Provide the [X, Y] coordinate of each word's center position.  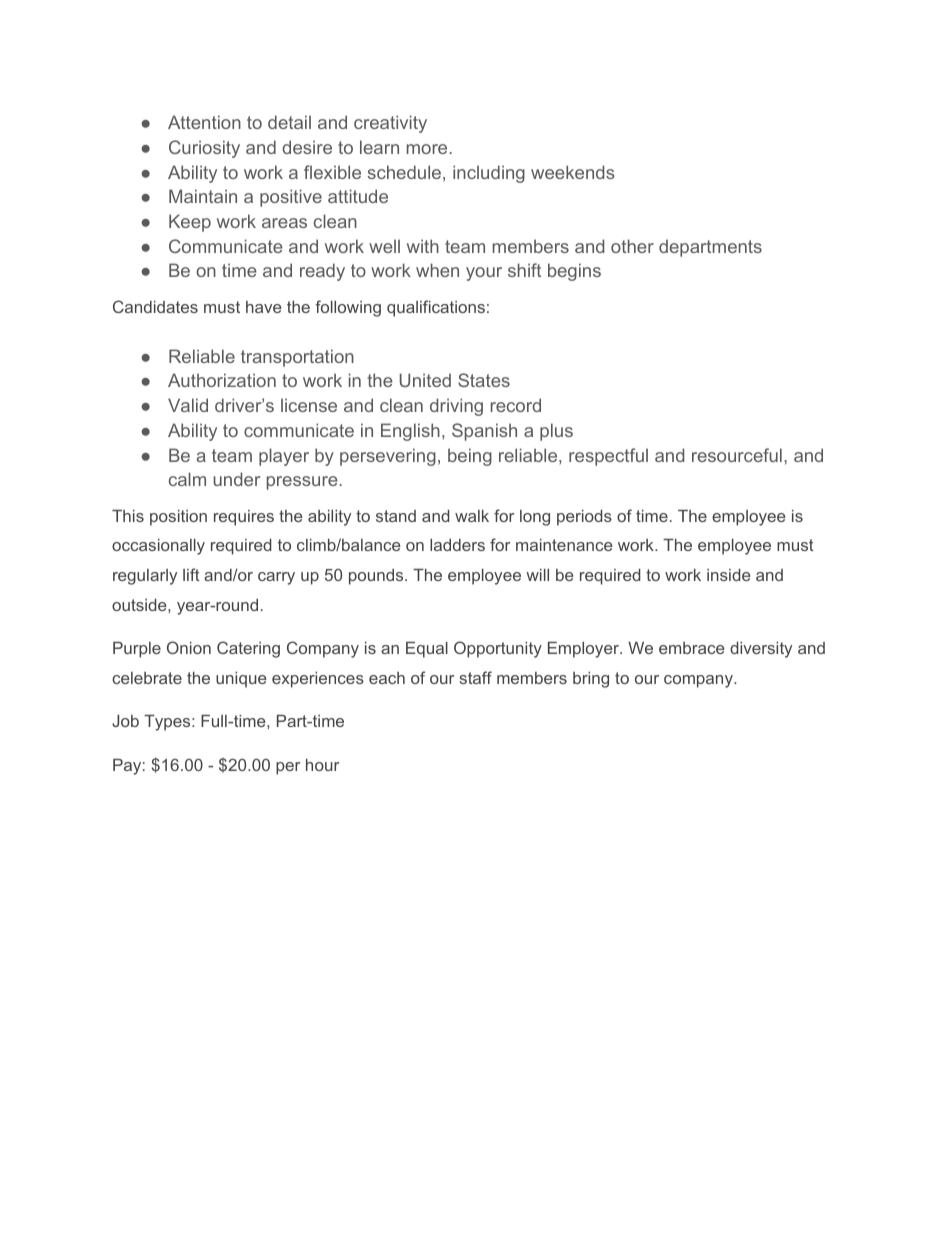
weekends [573, 172]
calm [187, 479]
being [470, 457]
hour [322, 765]
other [632, 246]
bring [591, 680]
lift [191, 574]
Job [125, 721]
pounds [377, 577]
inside [729, 575]
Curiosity [204, 149]
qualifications [436, 308]
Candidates [155, 306]
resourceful [737, 455]
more [428, 149]
